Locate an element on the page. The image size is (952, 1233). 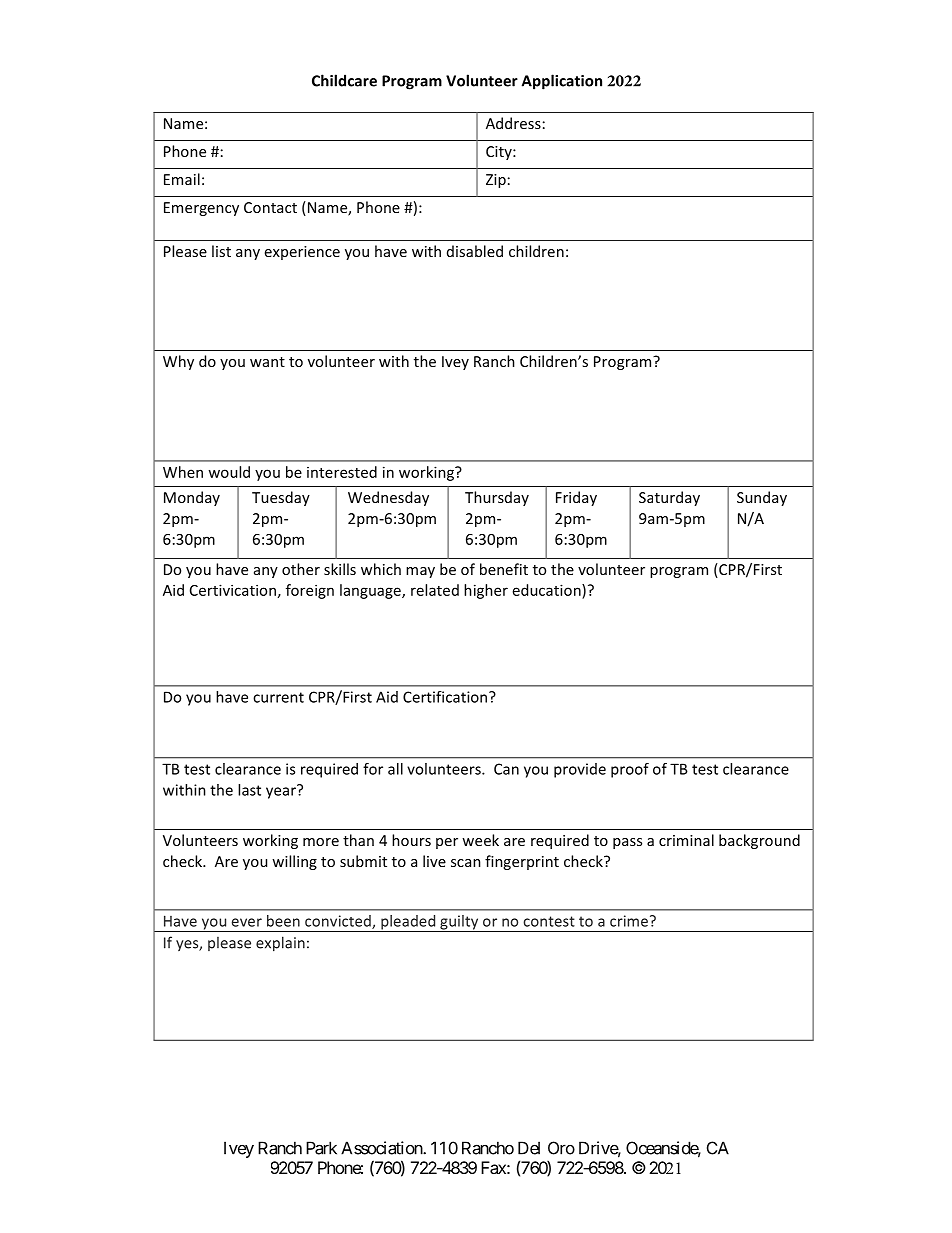
Email is located at coordinates (182, 179).
